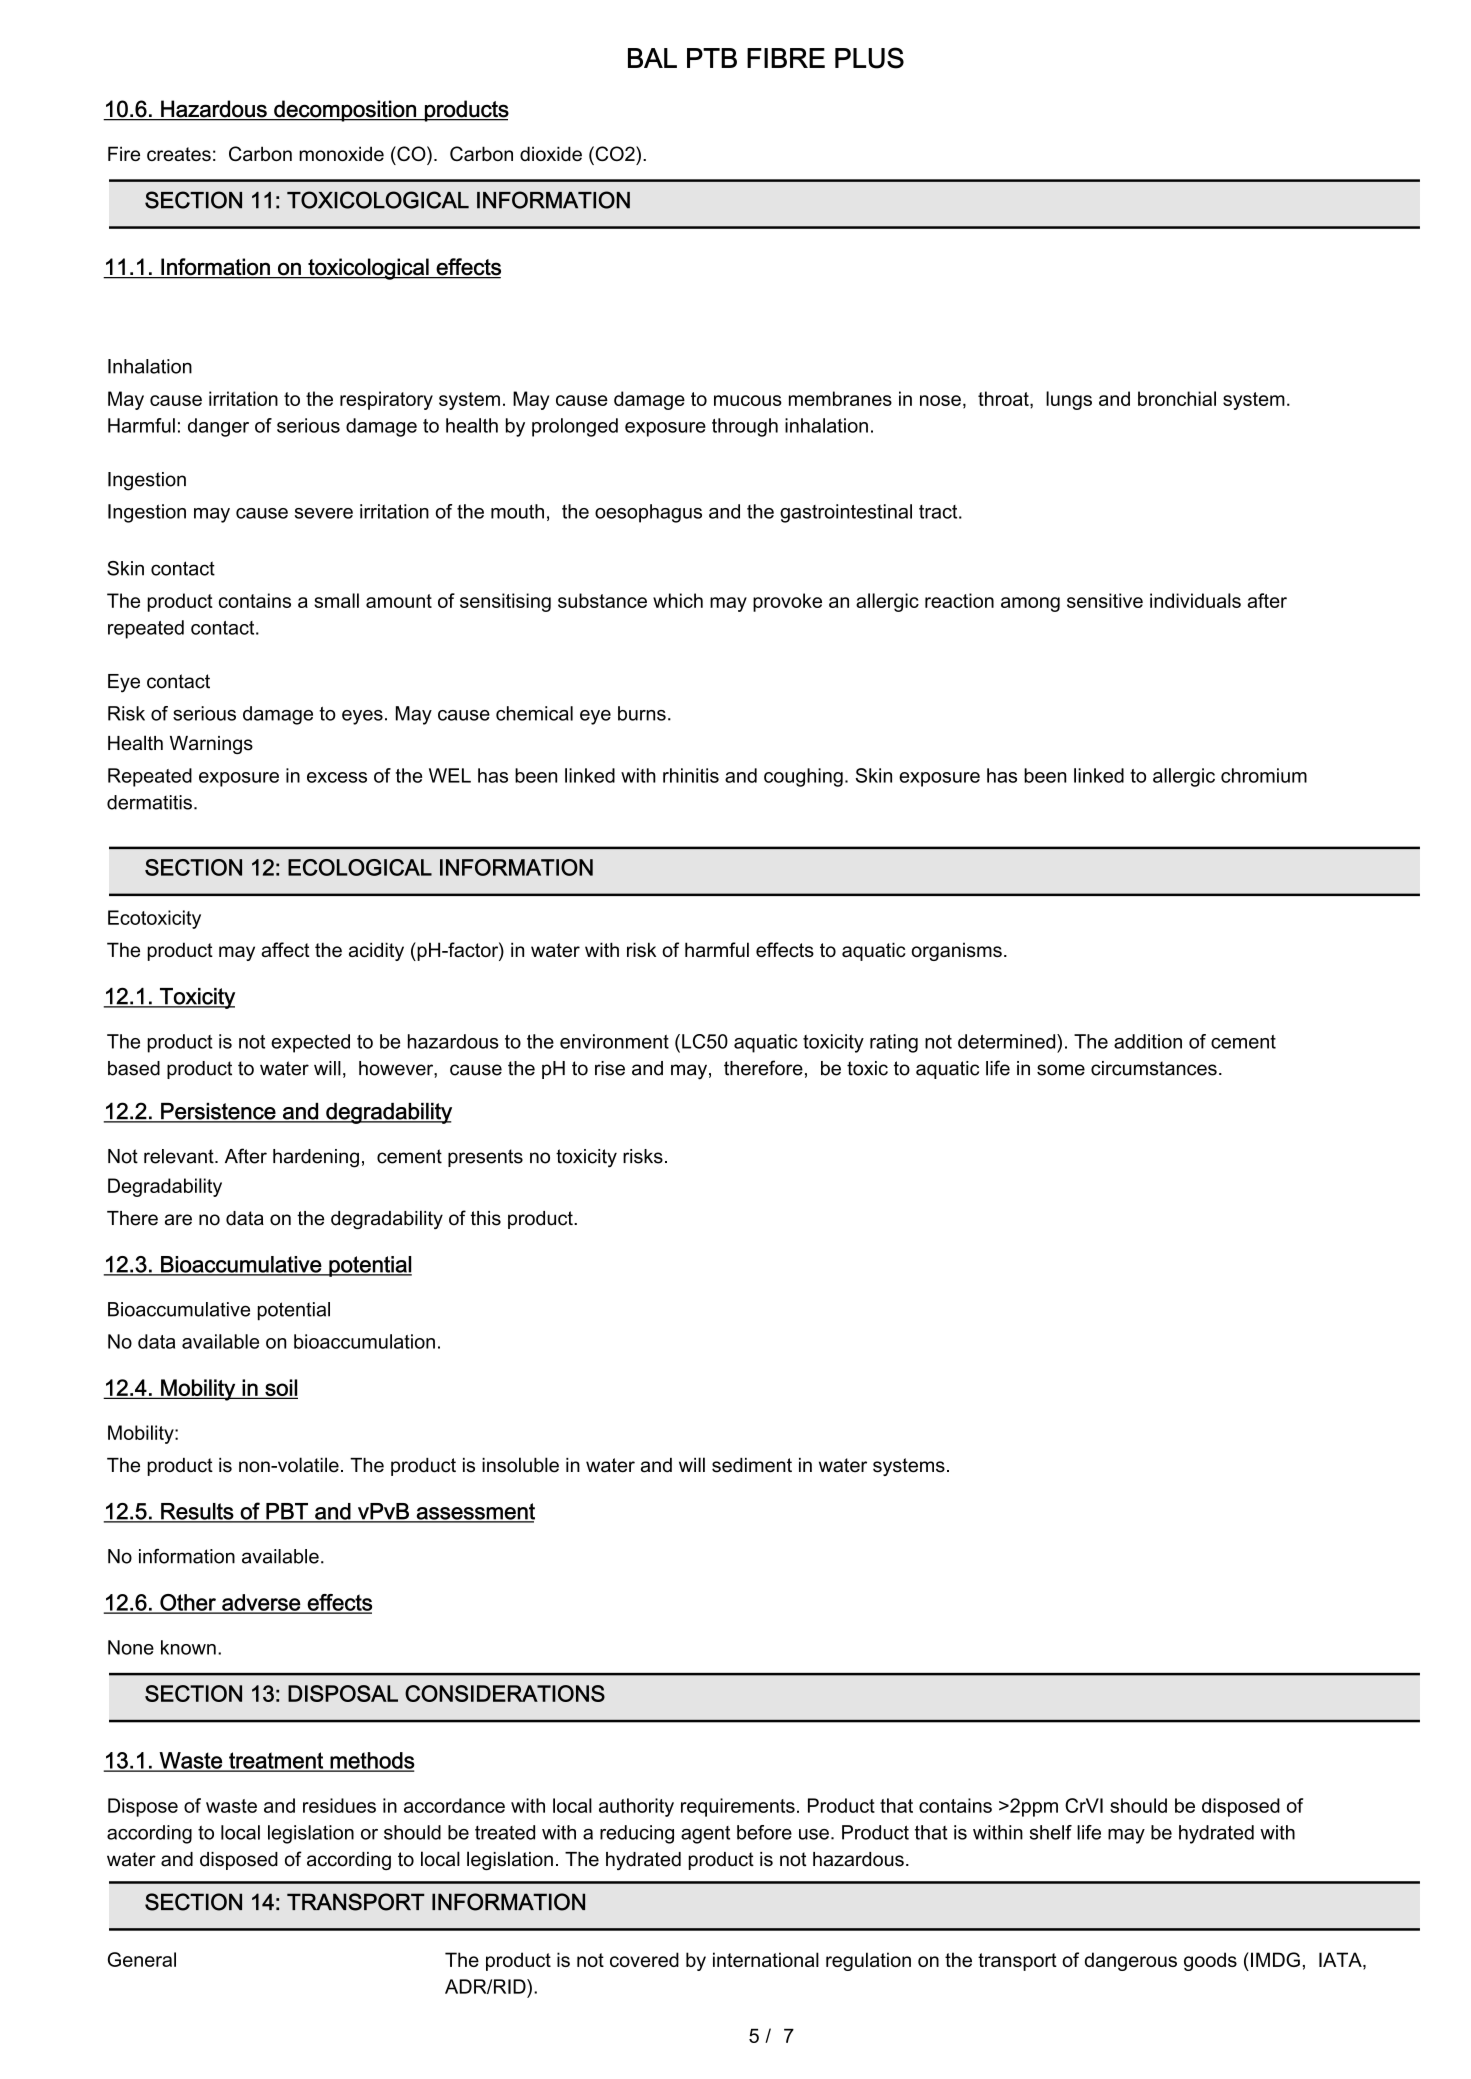  I want to click on decomposition, so click(345, 111).
